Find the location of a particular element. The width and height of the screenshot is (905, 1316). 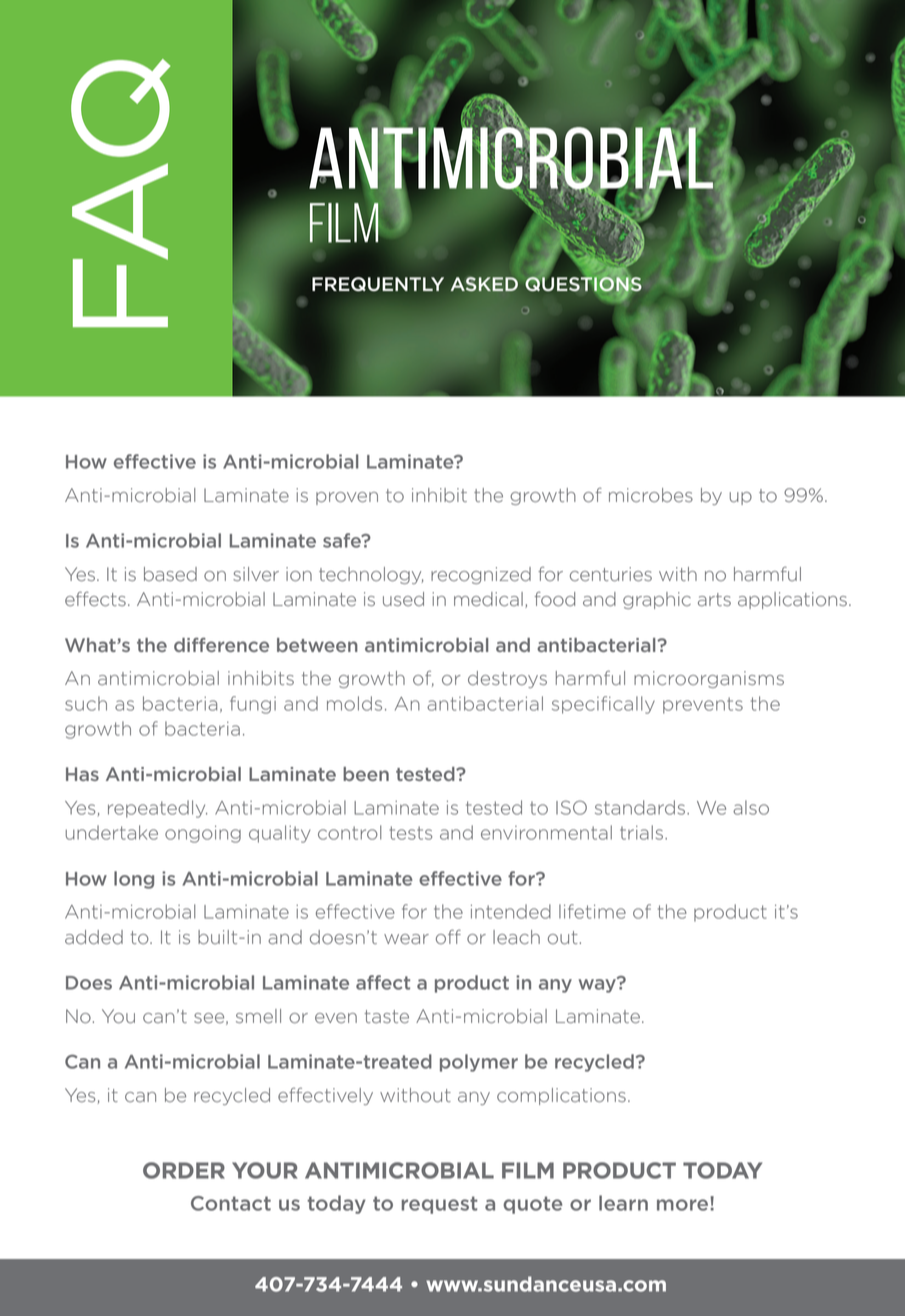

off is located at coordinates (448, 937).
